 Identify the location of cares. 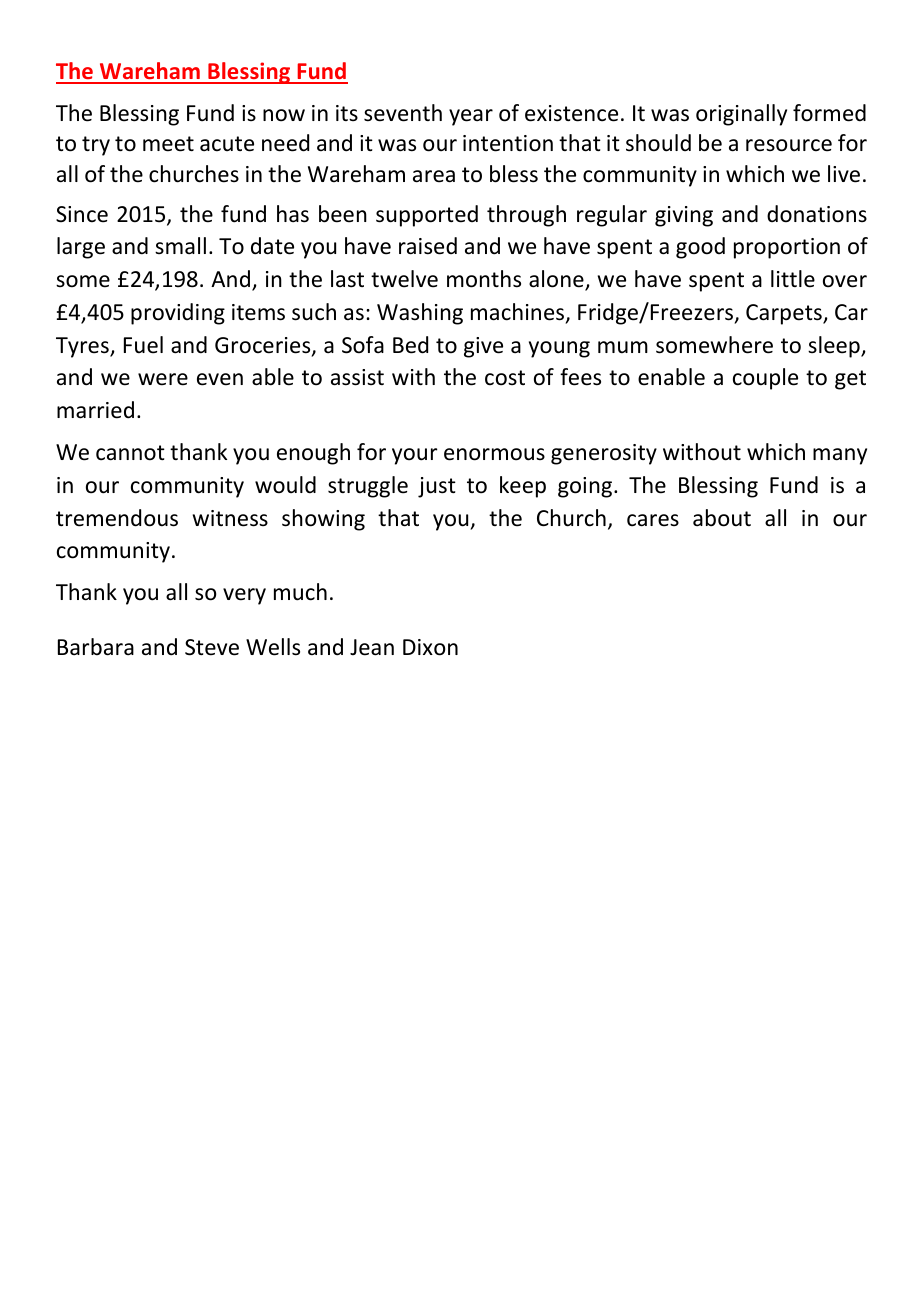
(653, 520).
